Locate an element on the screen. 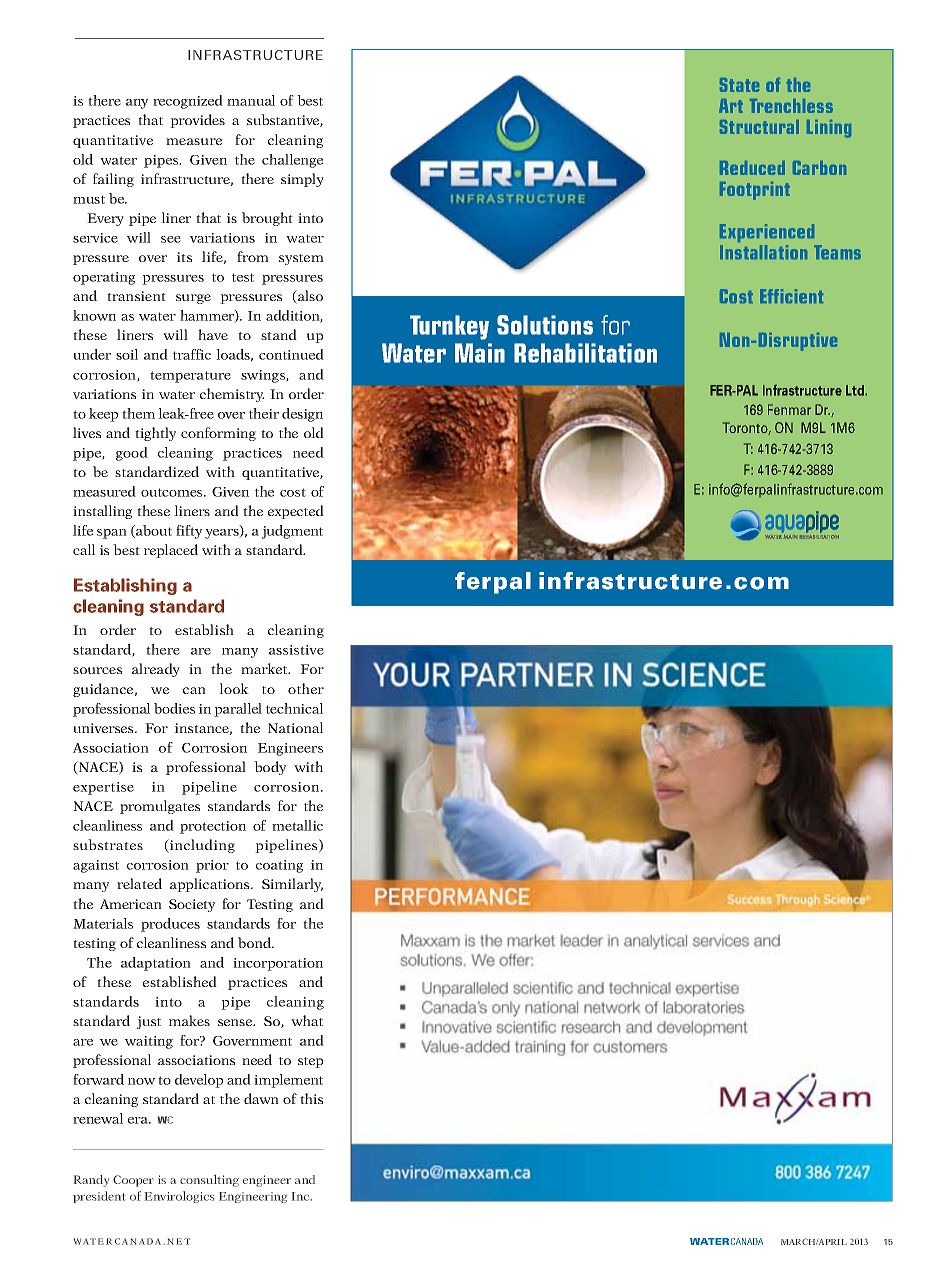 This screenshot has width=952, height=1275. assistive is located at coordinates (296, 650).
